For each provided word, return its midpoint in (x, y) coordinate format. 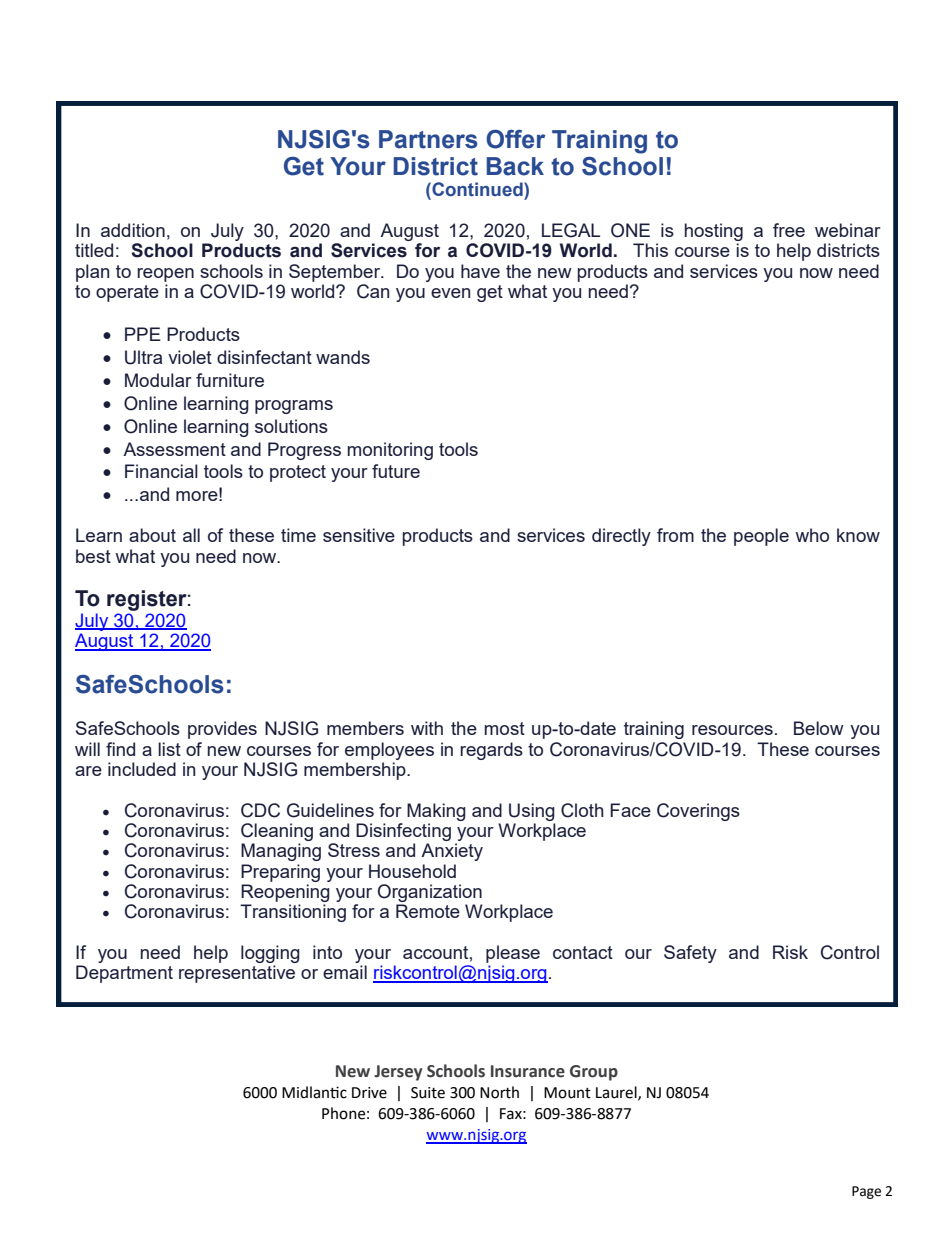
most (505, 728)
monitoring (390, 451)
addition (133, 230)
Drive (369, 1093)
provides (222, 730)
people (761, 537)
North (499, 1092)
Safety (690, 954)
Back (515, 166)
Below (819, 728)
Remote (428, 911)
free (789, 230)
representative (237, 974)
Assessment (174, 449)
